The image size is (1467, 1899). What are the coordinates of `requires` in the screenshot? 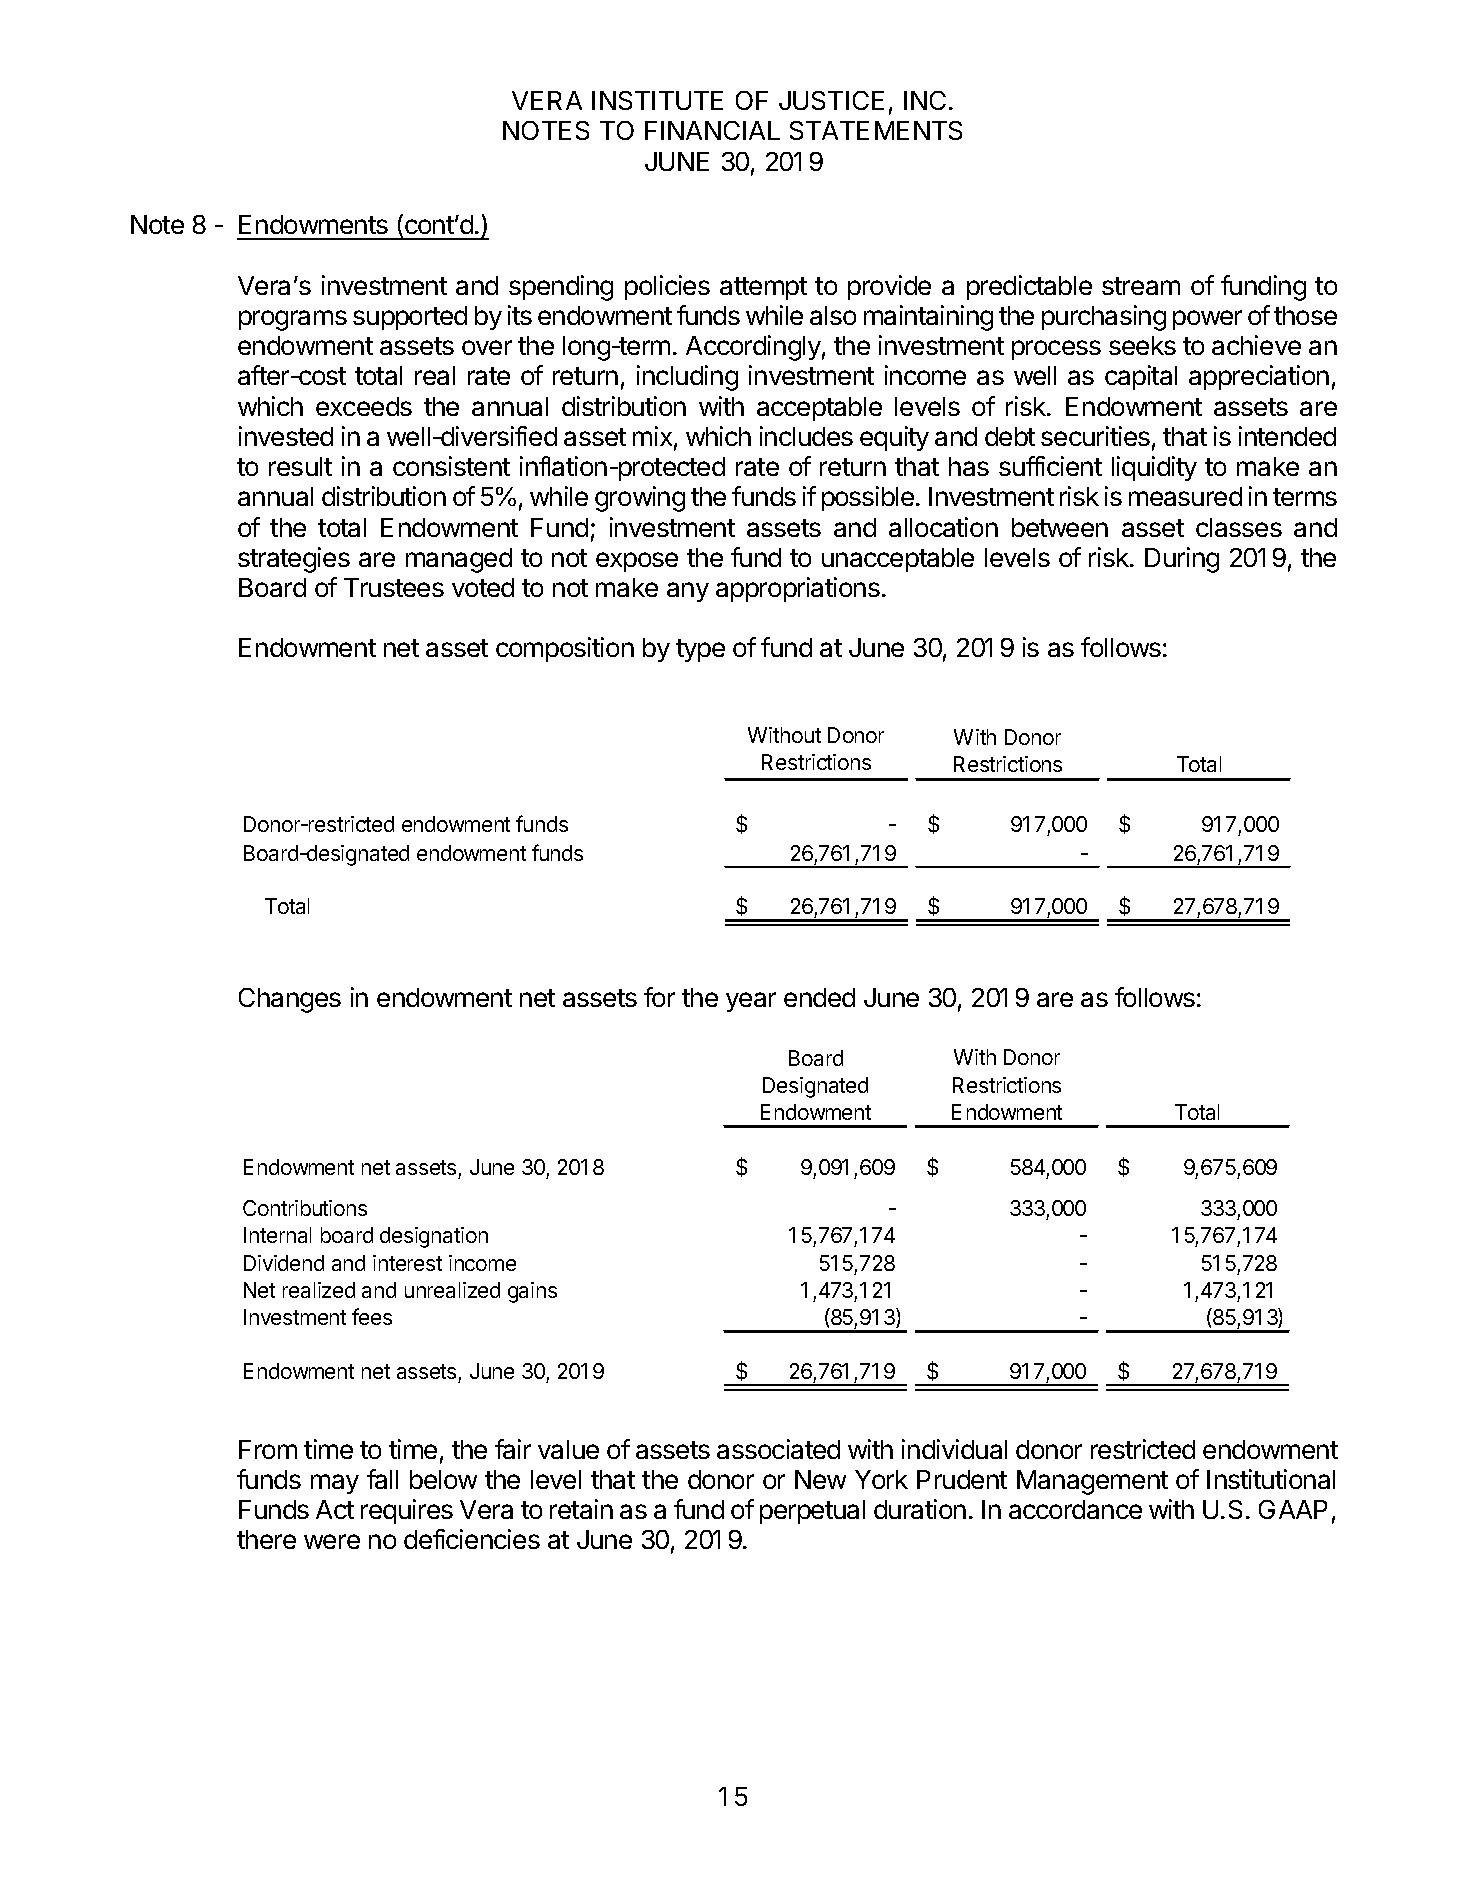 It's located at (407, 1511).
